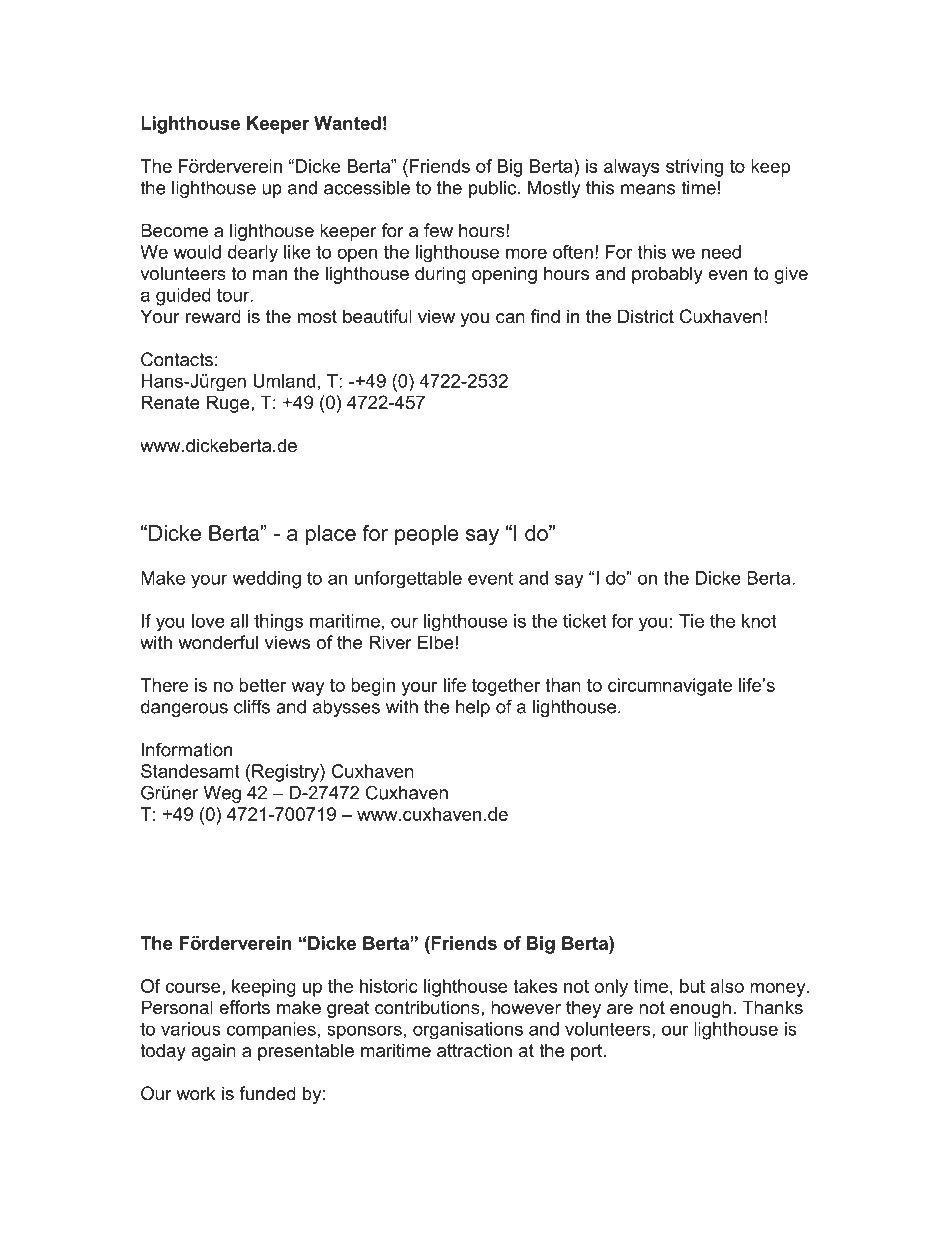  Describe the element at coordinates (239, 621) in the page. I see `all` at that location.
